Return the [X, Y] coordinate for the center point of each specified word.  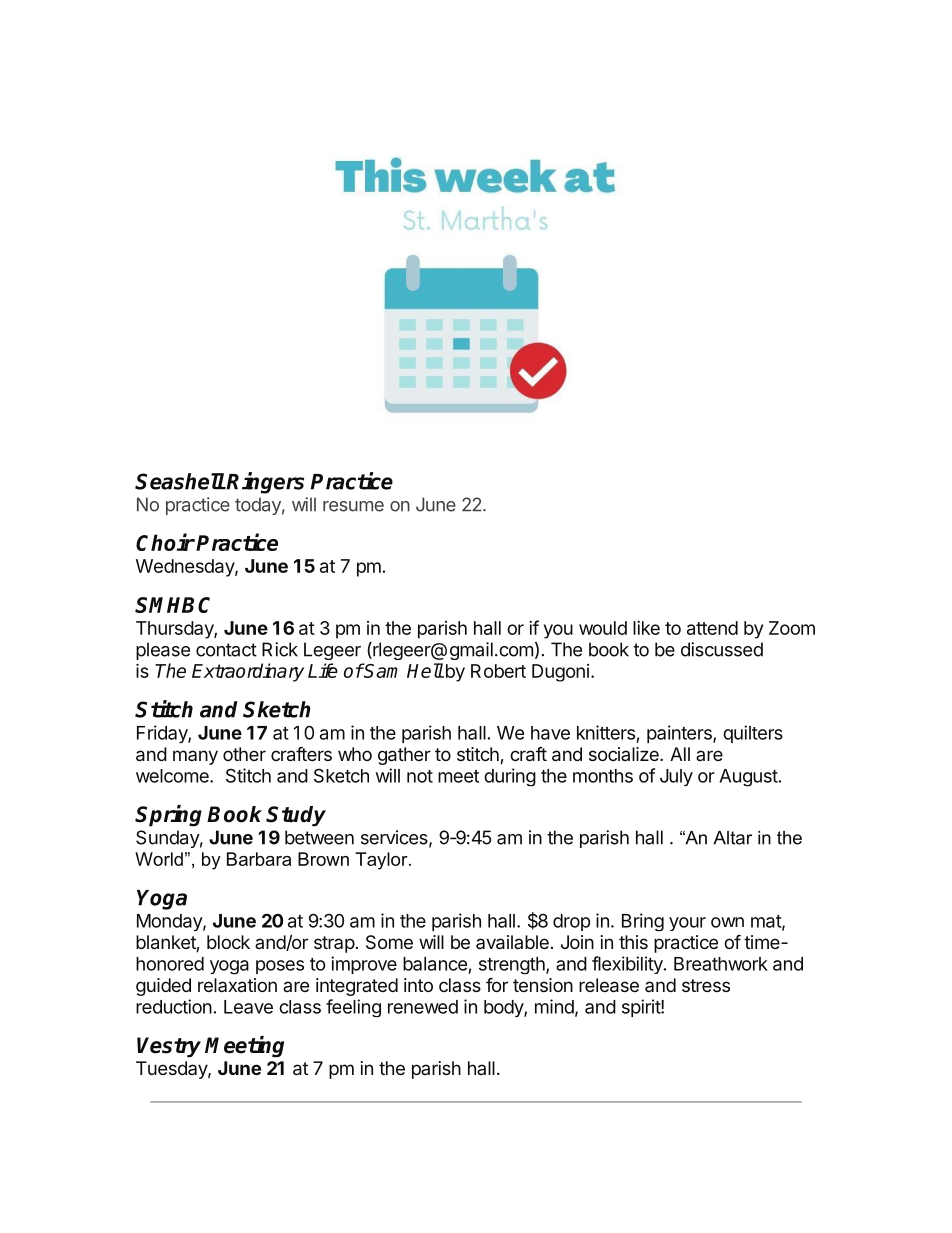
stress [706, 985]
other [244, 754]
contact [226, 650]
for [497, 985]
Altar [732, 838]
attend [712, 628]
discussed [722, 649]
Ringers [265, 483]
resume [353, 506]
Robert [498, 671]
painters [680, 734]
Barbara [259, 859]
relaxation [237, 985]
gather [404, 756]
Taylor [382, 861]
